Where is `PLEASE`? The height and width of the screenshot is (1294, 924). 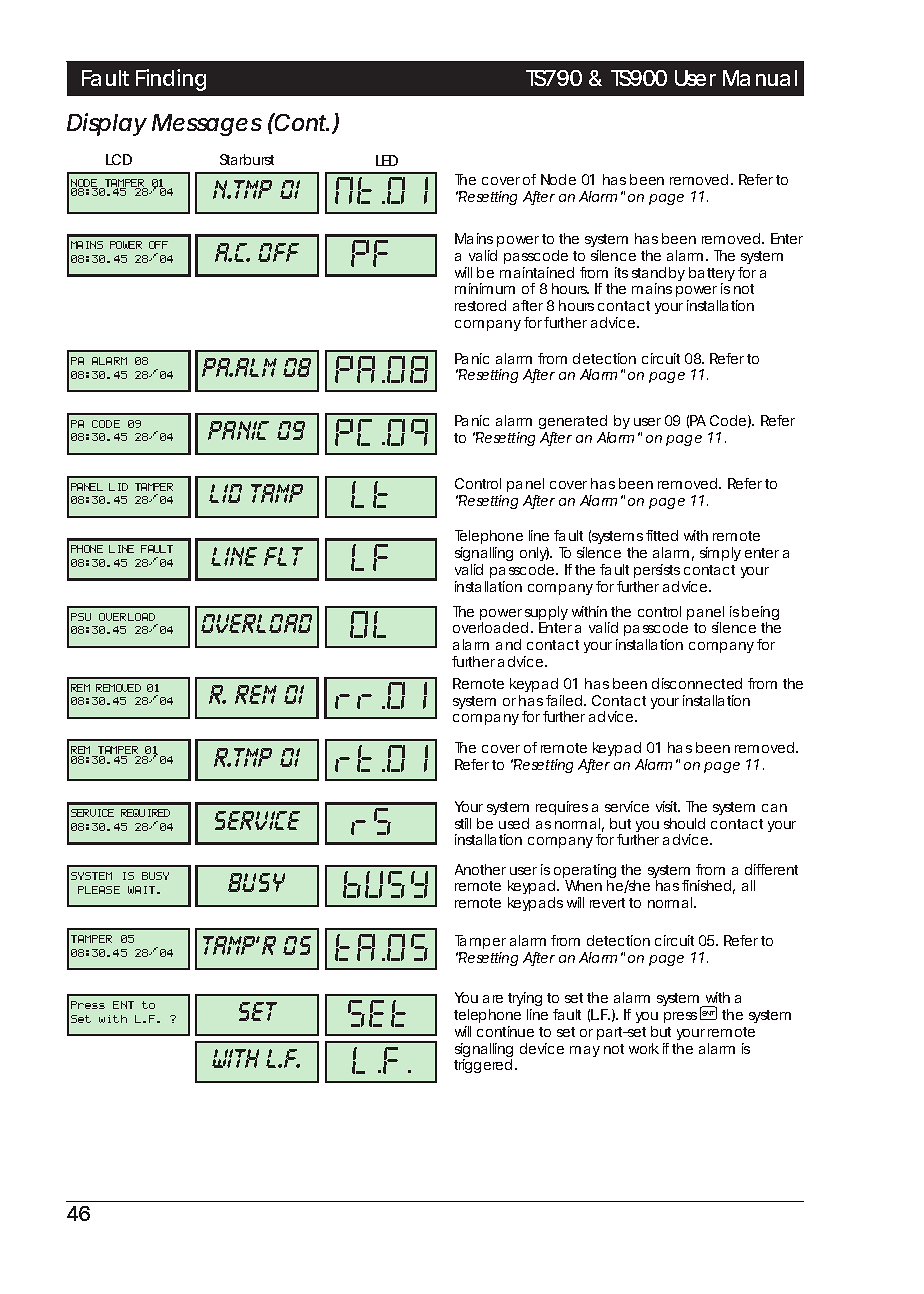
PLEASE is located at coordinates (99, 890).
